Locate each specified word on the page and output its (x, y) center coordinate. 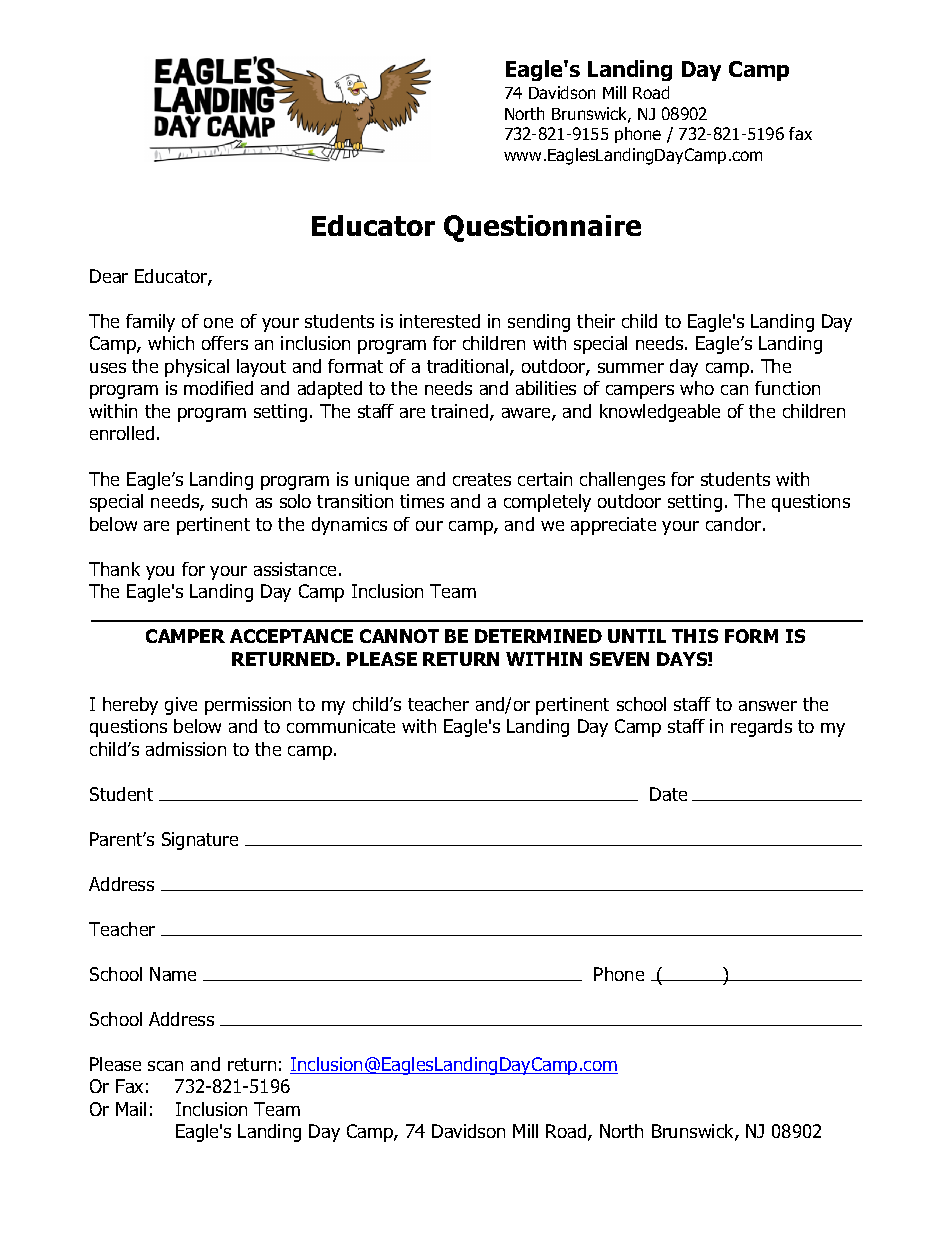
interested (440, 321)
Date (668, 794)
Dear (109, 276)
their (596, 321)
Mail (131, 1109)
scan (165, 1066)
